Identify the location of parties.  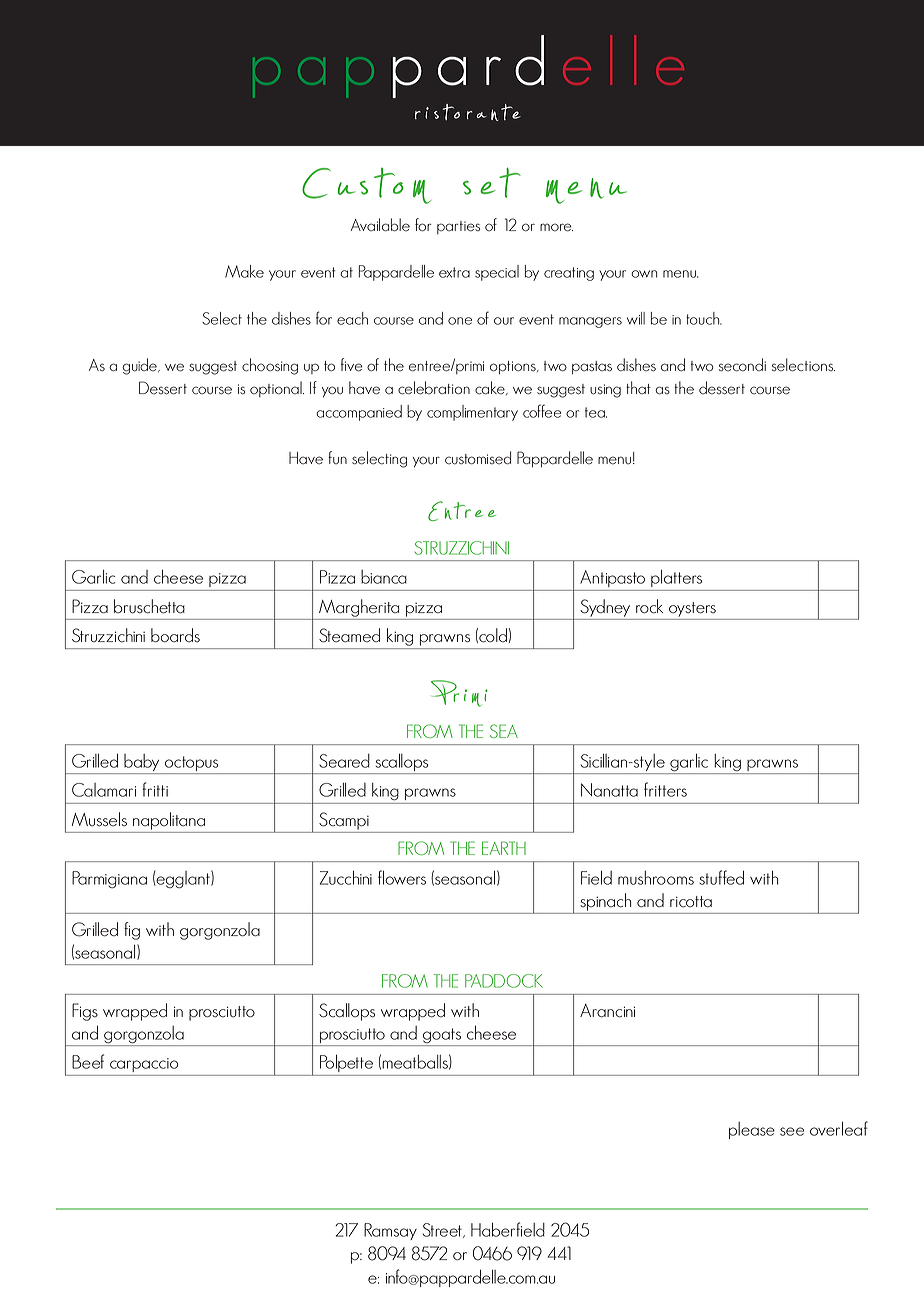
(458, 227).
